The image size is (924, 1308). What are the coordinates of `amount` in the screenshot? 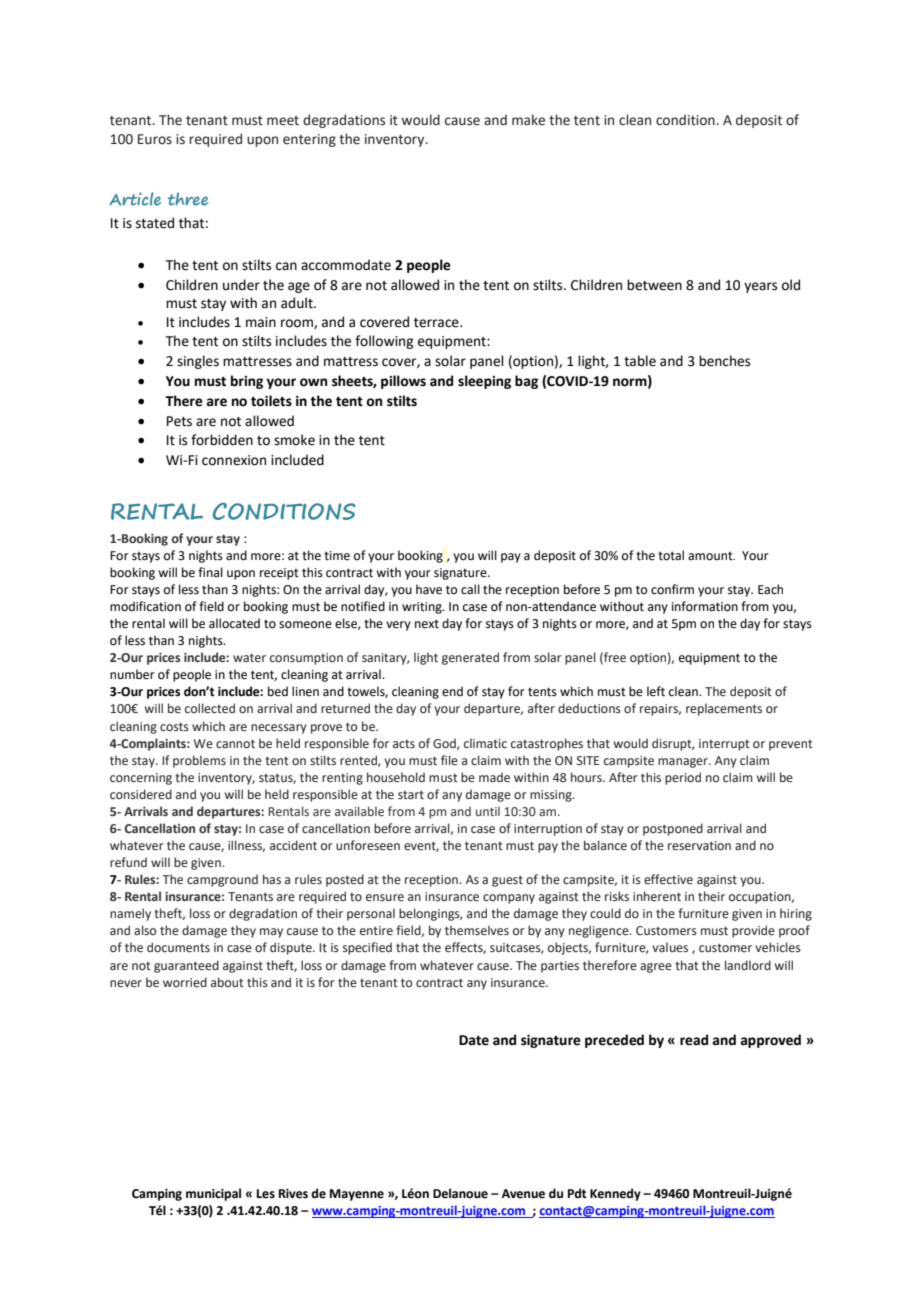 It's located at (711, 556).
